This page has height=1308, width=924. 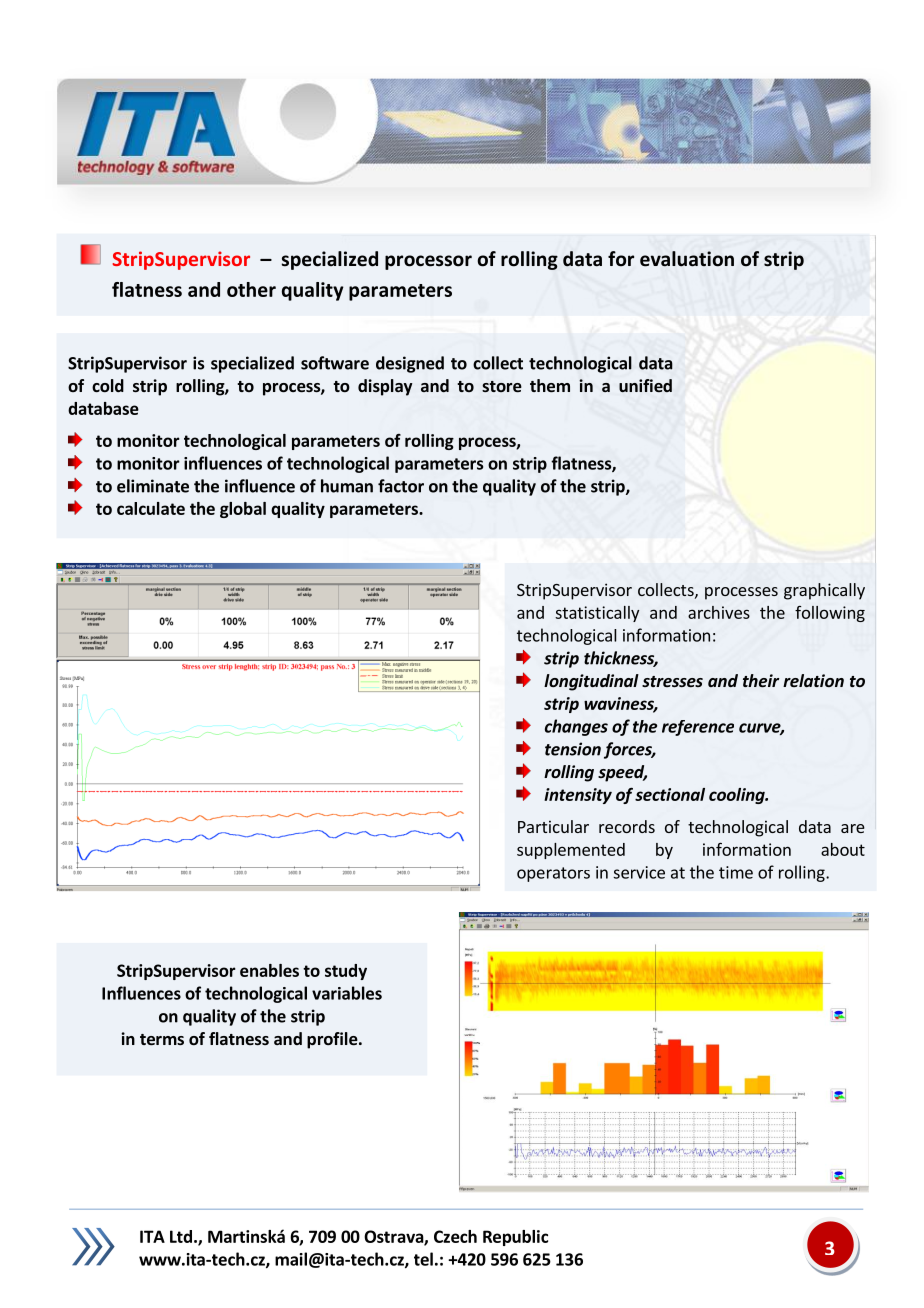 What do you see at coordinates (251, 289) in the page?
I see `other` at bounding box center [251, 289].
